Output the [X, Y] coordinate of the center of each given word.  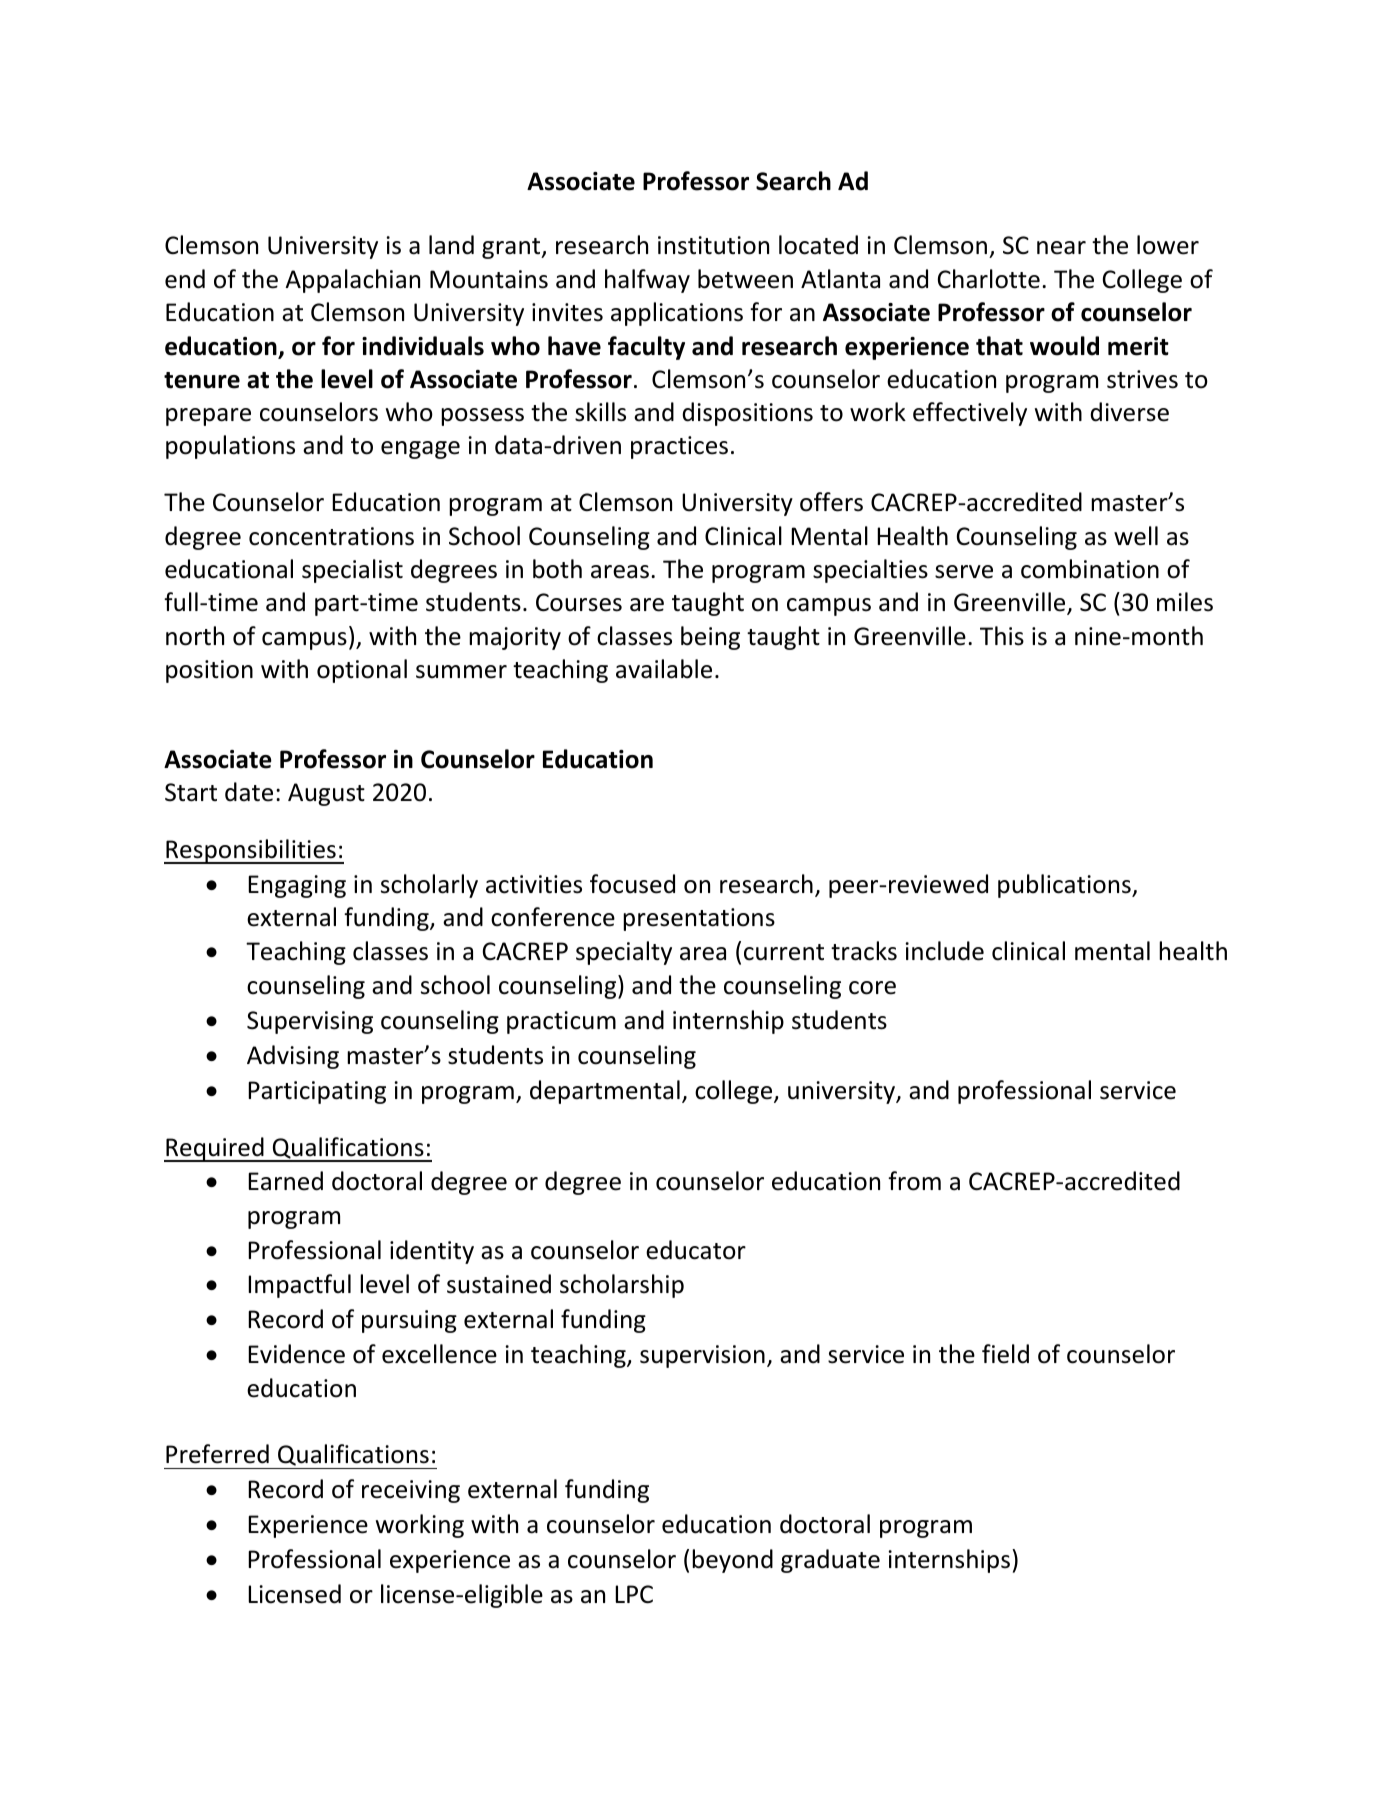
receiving [411, 1491]
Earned [285, 1181]
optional [362, 671]
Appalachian [352, 281]
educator [696, 1250]
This [1002, 636]
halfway [647, 281]
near [1061, 248]
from [914, 1181]
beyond [732, 1561]
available [664, 669]
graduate [830, 1561]
